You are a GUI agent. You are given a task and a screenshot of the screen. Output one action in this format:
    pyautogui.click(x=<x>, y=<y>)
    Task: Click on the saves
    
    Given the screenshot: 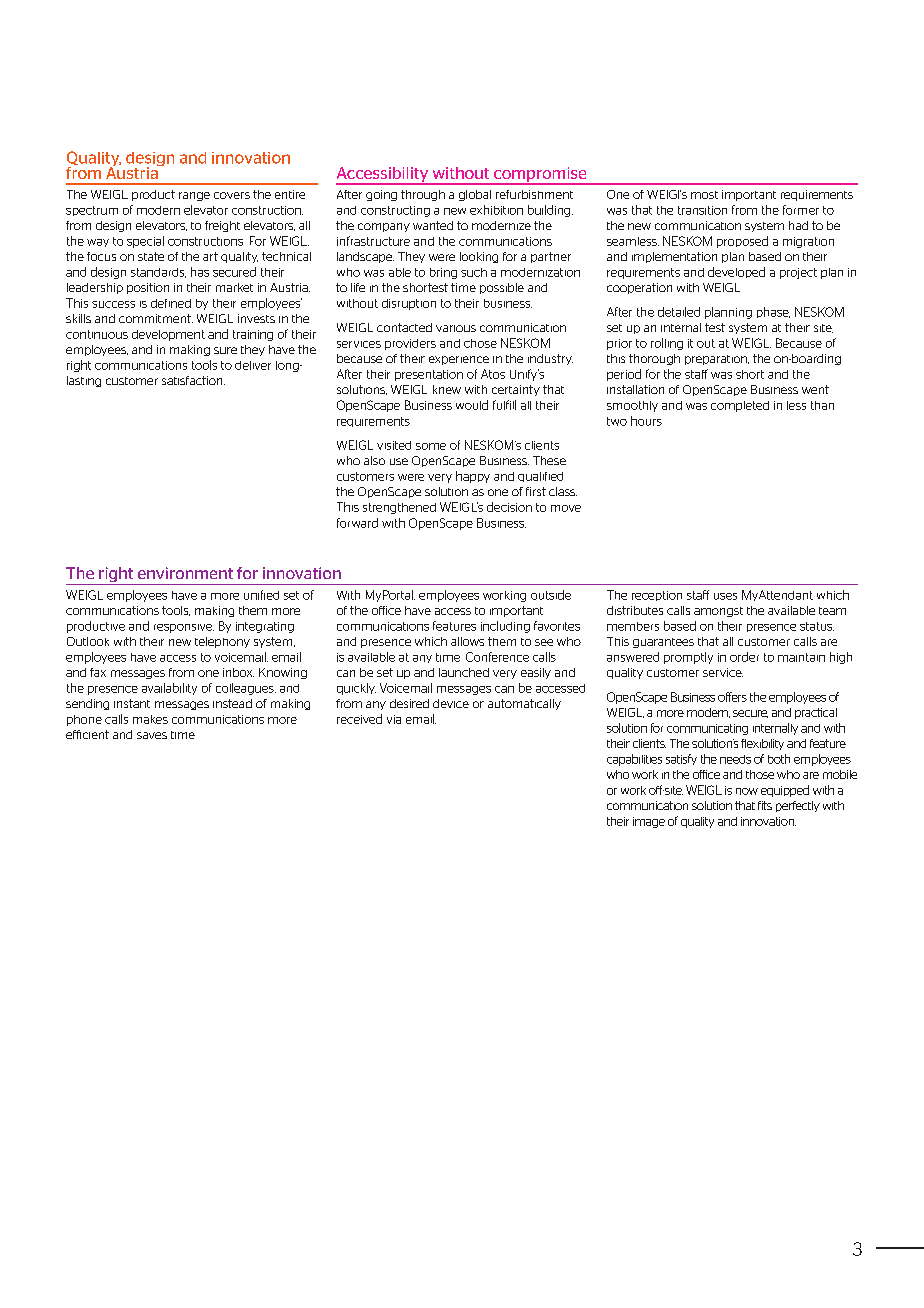 What is the action you would take?
    pyautogui.click(x=152, y=735)
